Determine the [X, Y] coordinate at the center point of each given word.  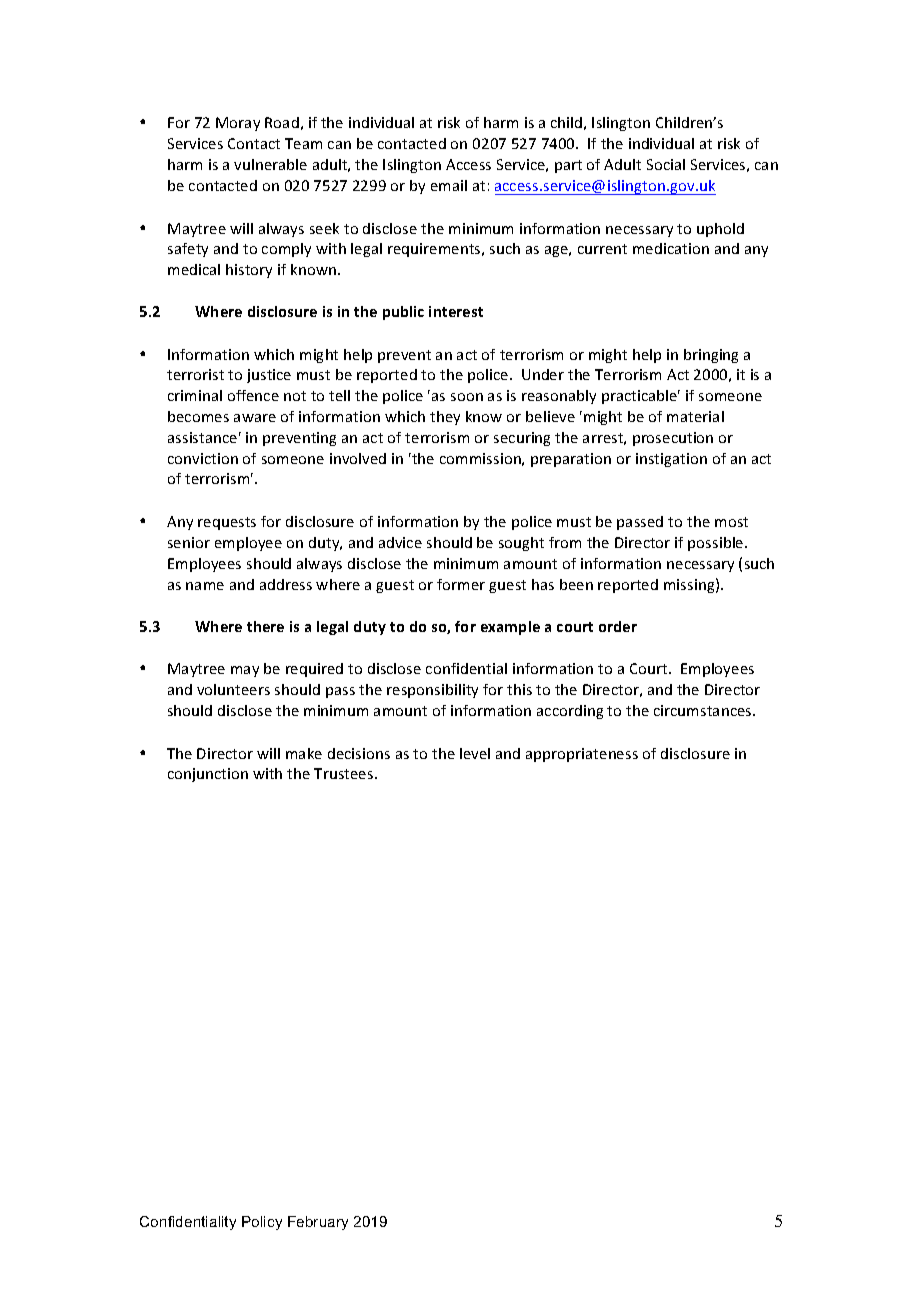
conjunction [208, 775]
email [449, 185]
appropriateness [582, 755]
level [475, 753]
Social [666, 164]
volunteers [233, 689]
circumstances [704, 710]
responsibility [432, 691]
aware [255, 418]
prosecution [673, 439]
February [318, 1223]
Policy [262, 1223]
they [445, 418]
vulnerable [270, 164]
